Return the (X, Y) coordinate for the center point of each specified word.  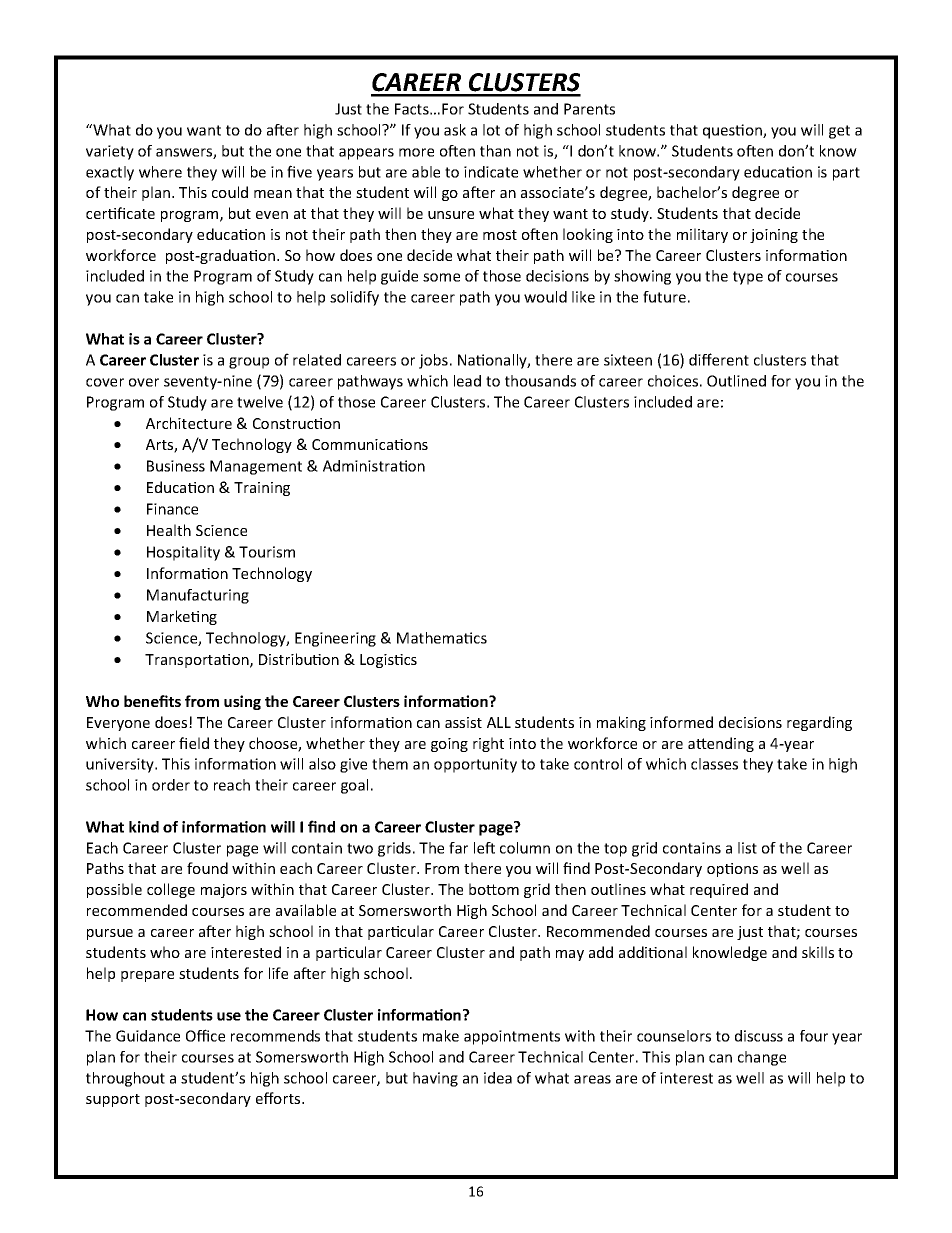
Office (205, 1035)
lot (491, 130)
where (160, 172)
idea (498, 1078)
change (762, 1058)
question (733, 131)
